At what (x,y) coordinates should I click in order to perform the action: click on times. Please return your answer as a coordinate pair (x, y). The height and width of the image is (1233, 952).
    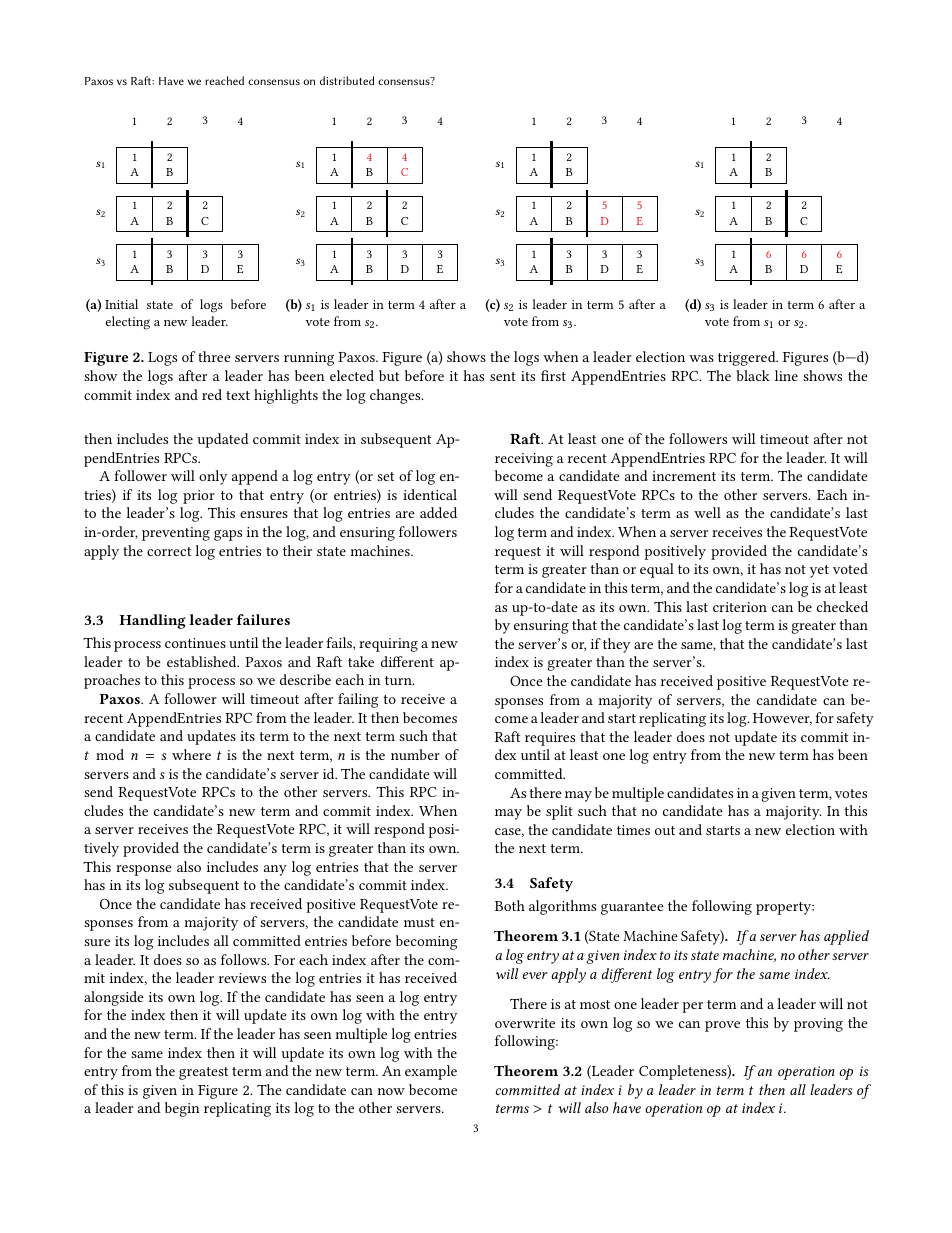
    Looking at the image, I should click on (633, 830).
